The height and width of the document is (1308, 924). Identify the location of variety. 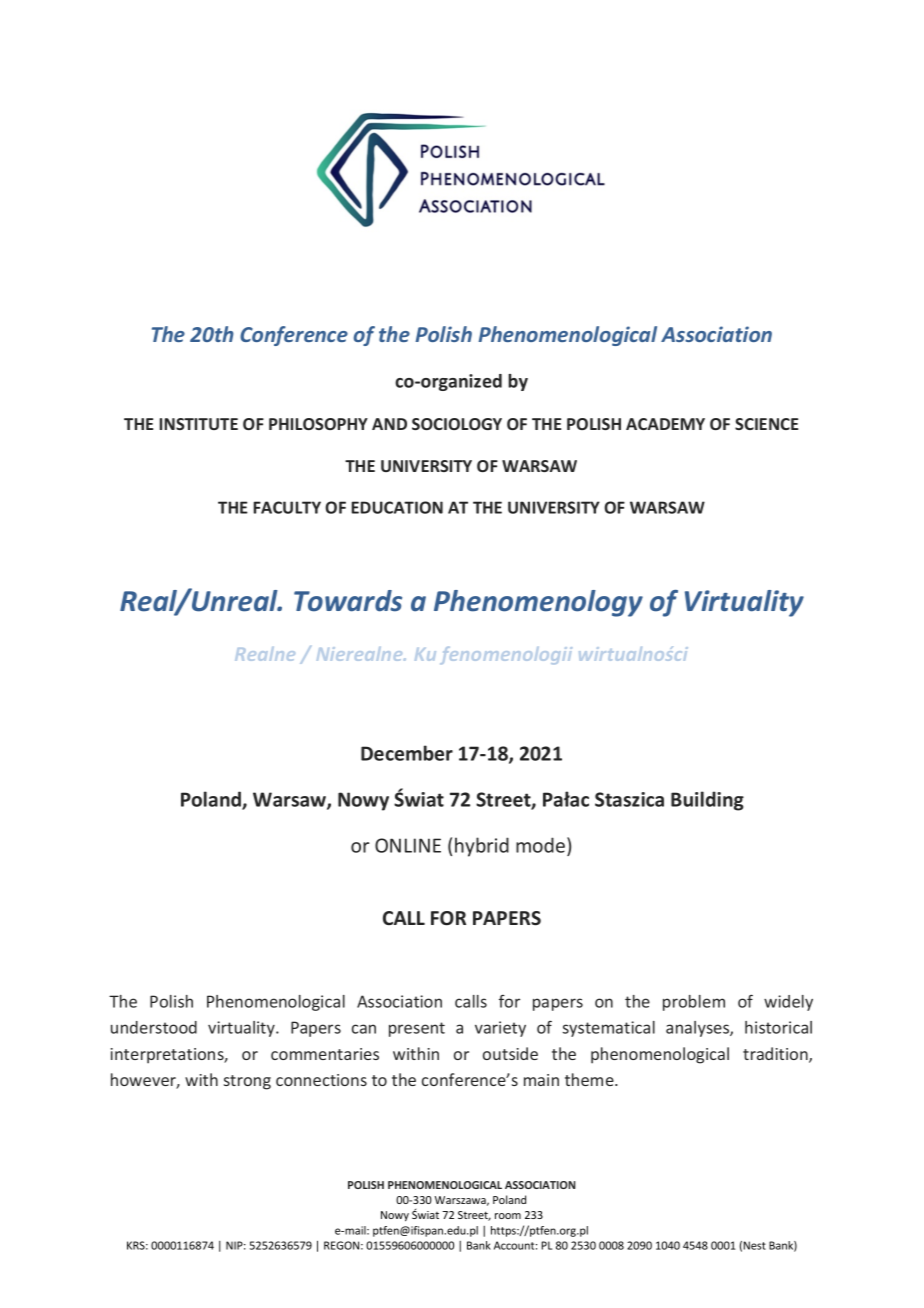
(500, 1029).
